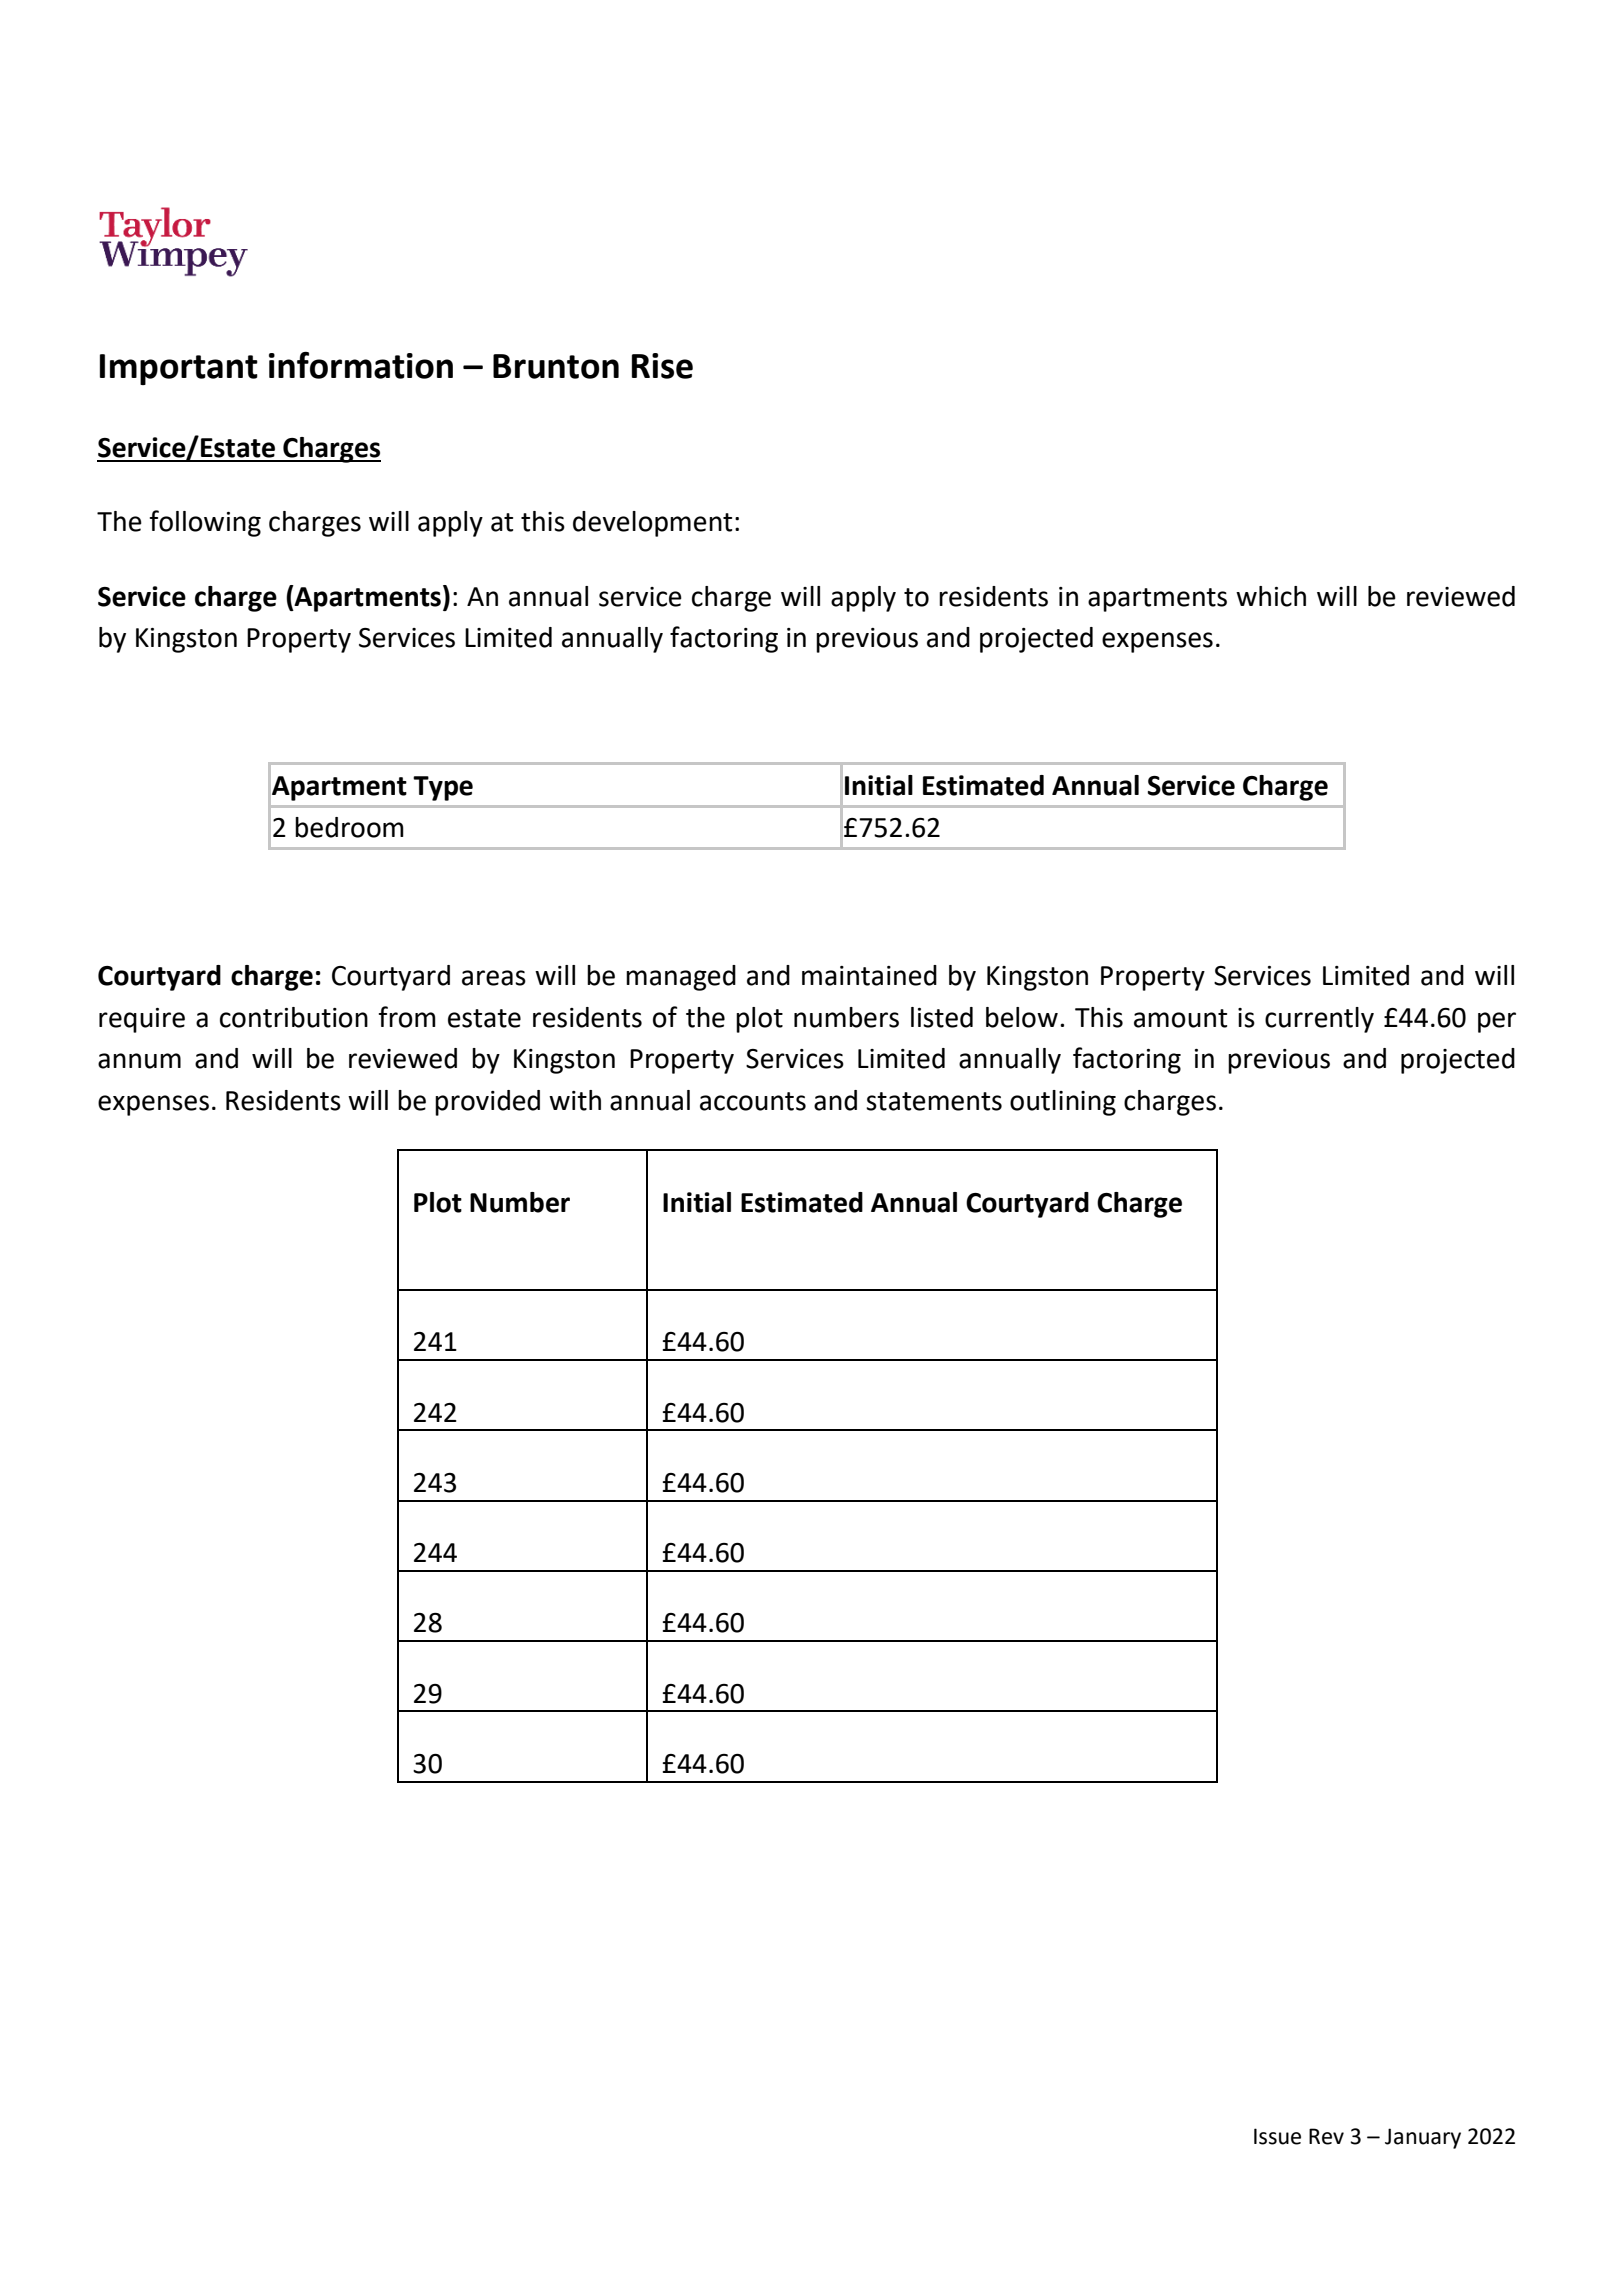 Image resolution: width=1614 pixels, height=2283 pixels. Describe the element at coordinates (753, 1101) in the screenshot. I see `accounts` at that location.
